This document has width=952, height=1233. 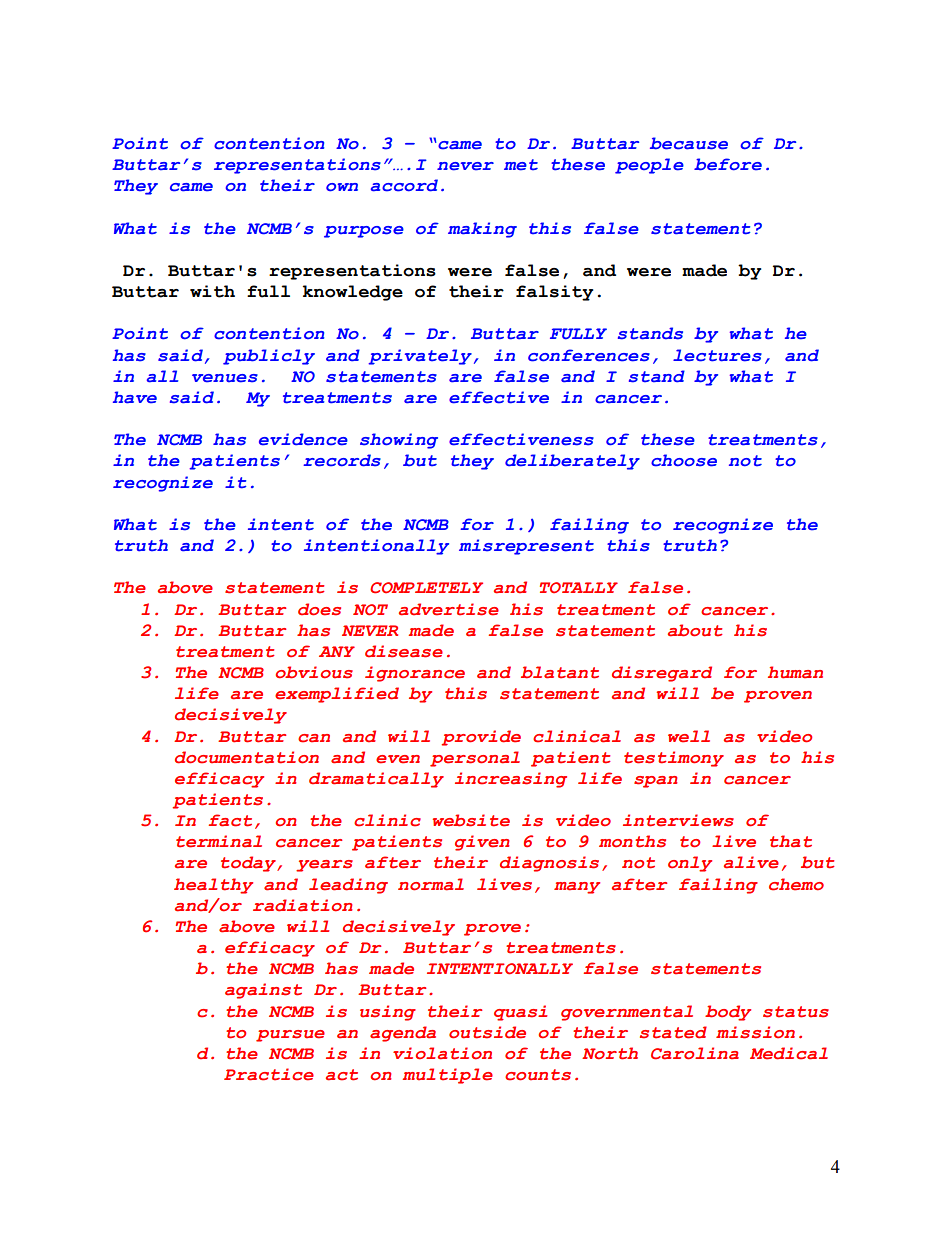 What do you see at coordinates (521, 165) in the document?
I see `met` at bounding box center [521, 165].
